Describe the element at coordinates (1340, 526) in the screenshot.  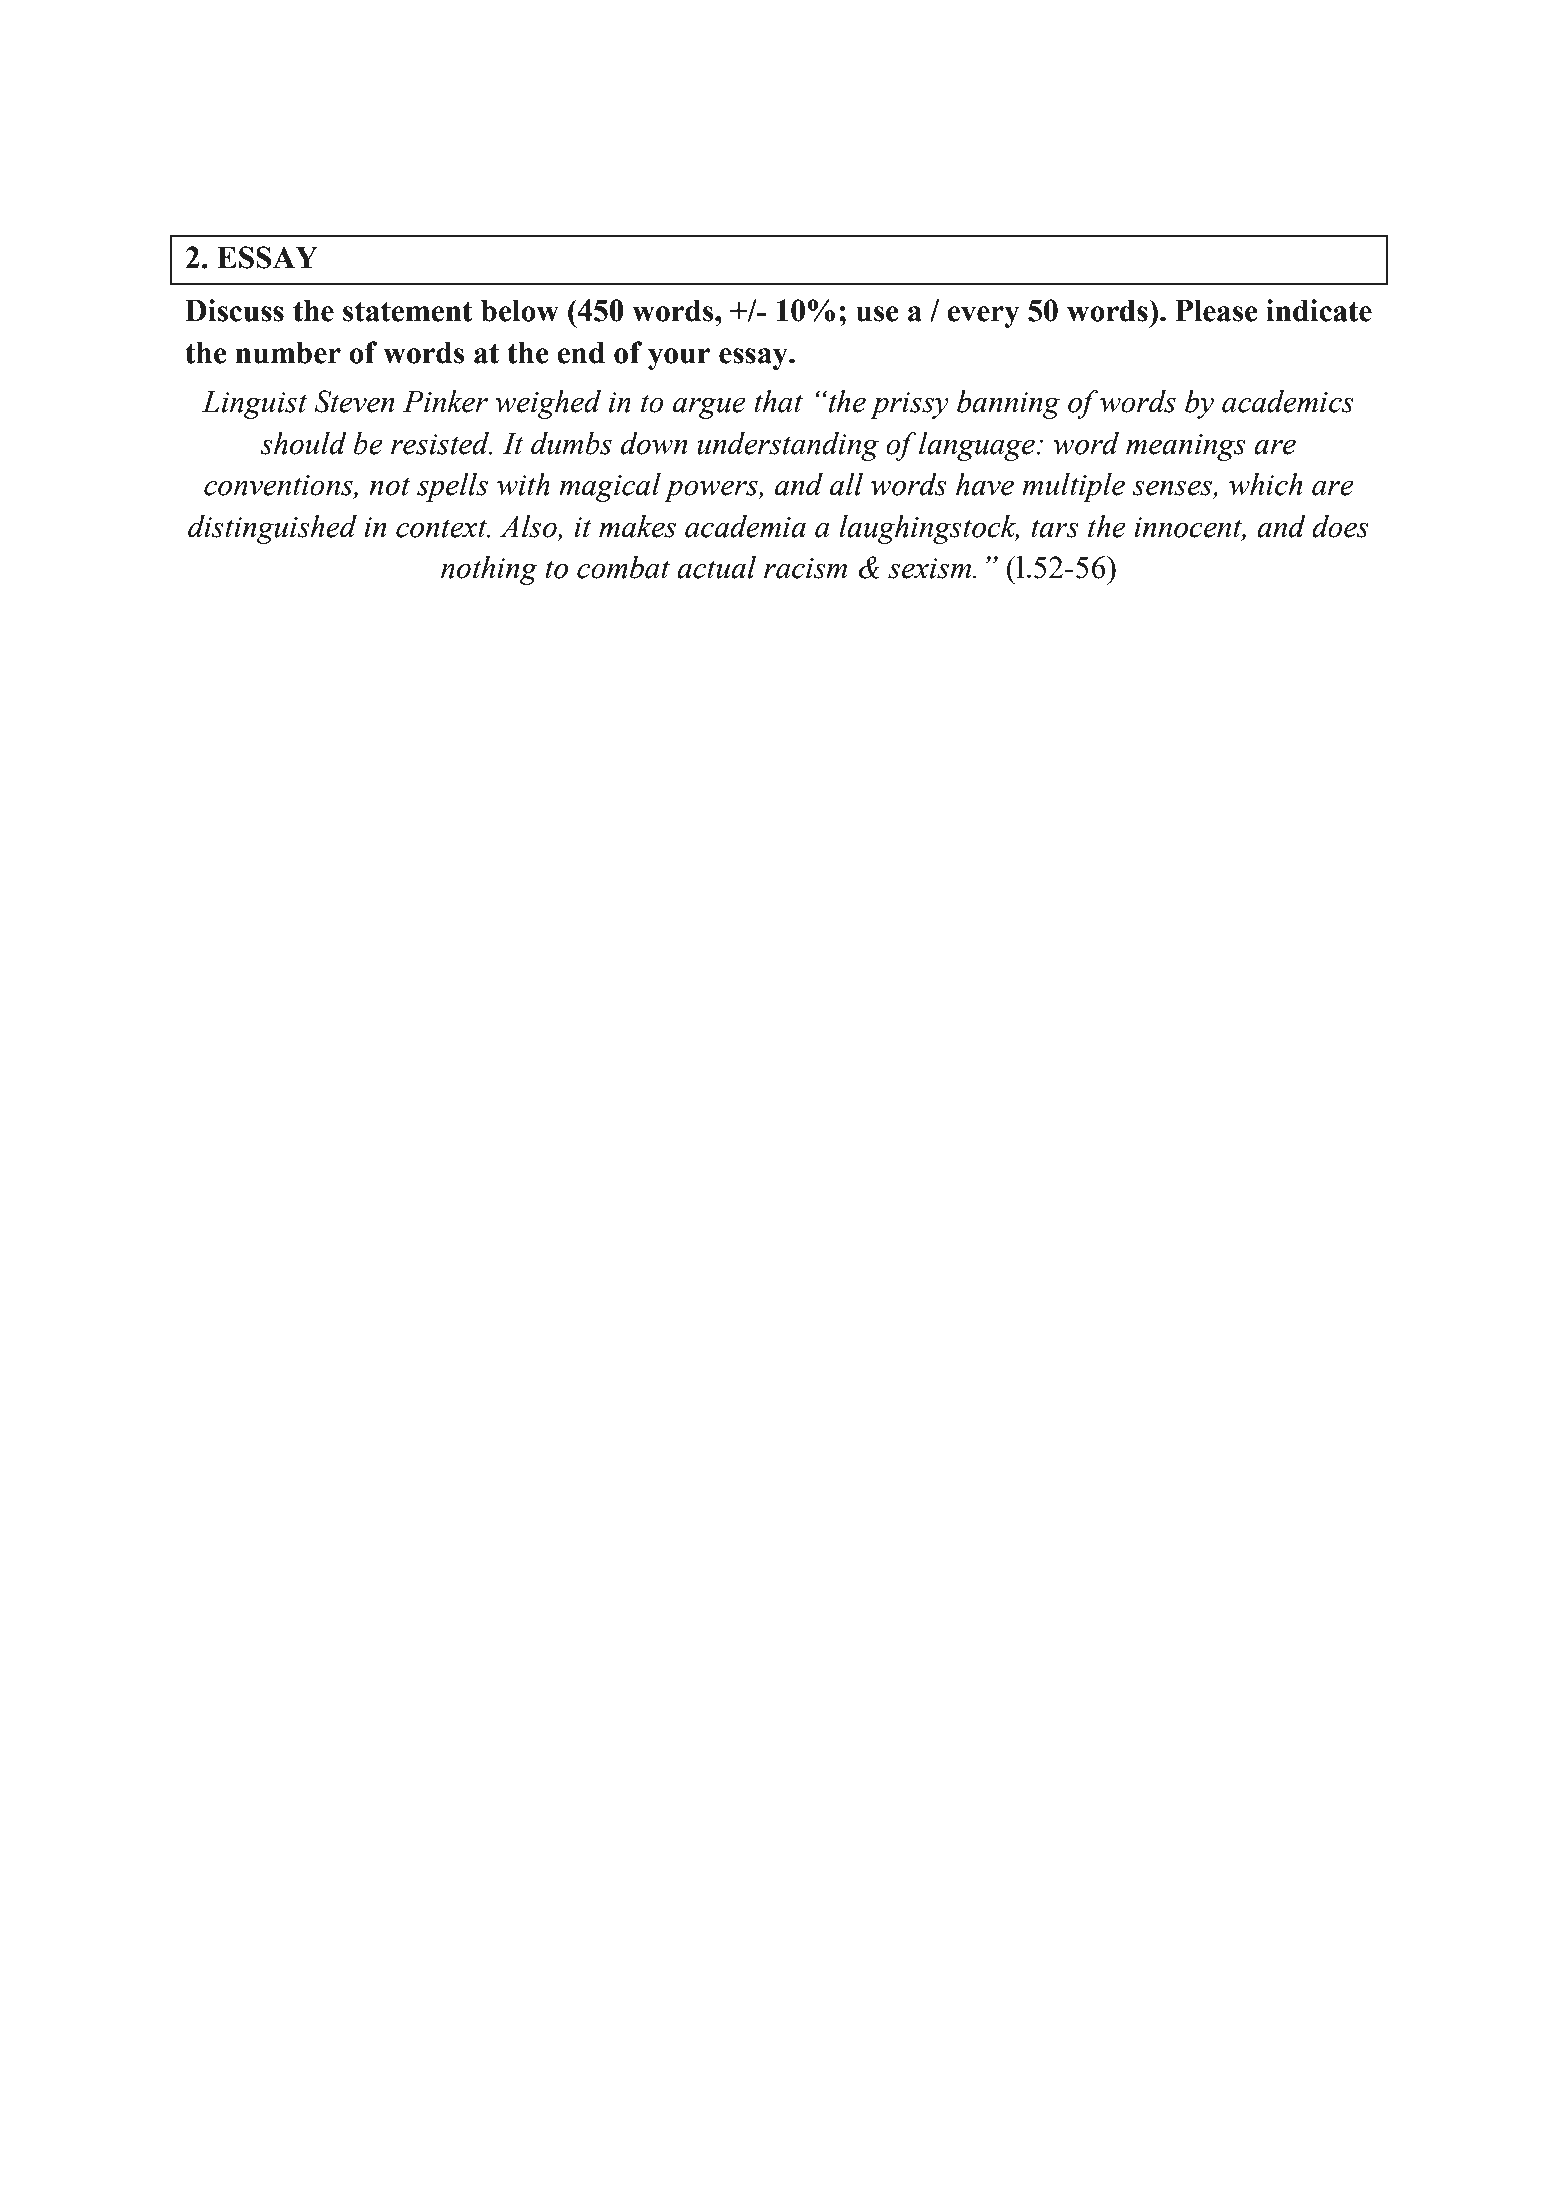
I see `does` at that location.
